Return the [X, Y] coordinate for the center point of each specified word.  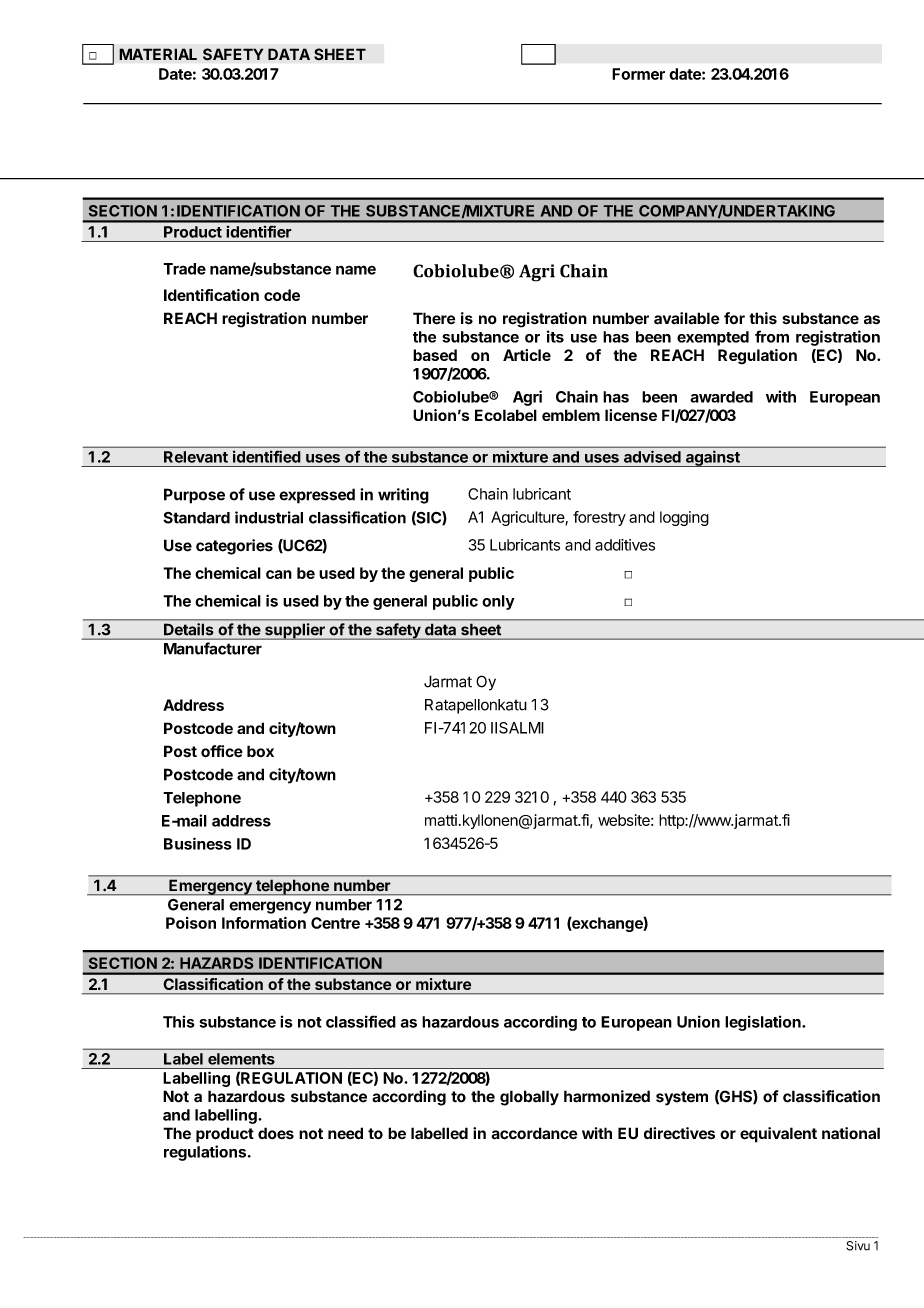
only [498, 602]
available [687, 318]
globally [529, 1098]
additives [625, 545]
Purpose [194, 496]
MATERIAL [158, 54]
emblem [571, 415]
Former [638, 74]
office [222, 751]
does [276, 1133]
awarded [721, 397]
